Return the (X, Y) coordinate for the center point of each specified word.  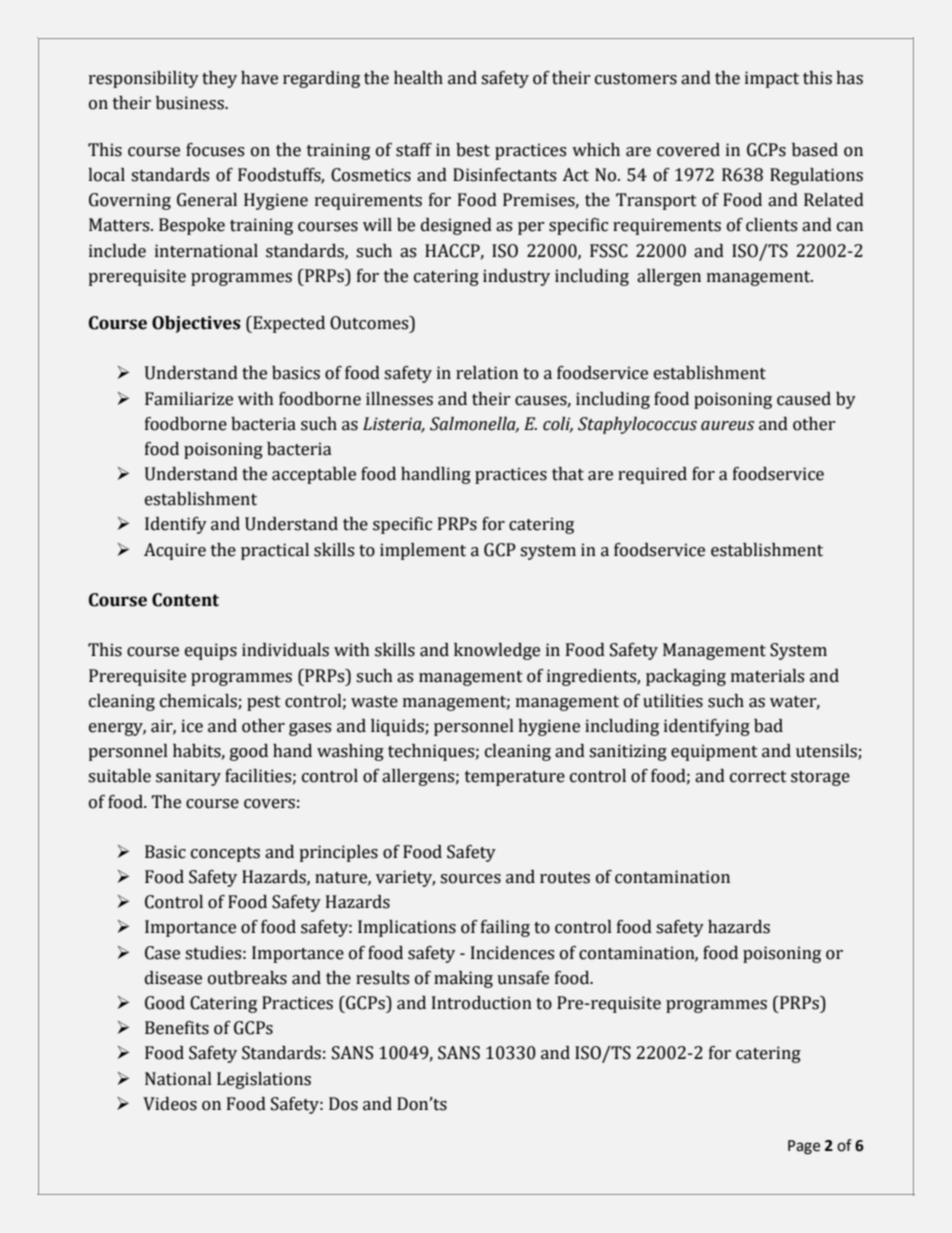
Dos (343, 1104)
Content (185, 600)
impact (772, 79)
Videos (170, 1104)
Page (804, 1147)
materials (767, 676)
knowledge (497, 651)
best (473, 150)
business (191, 103)
